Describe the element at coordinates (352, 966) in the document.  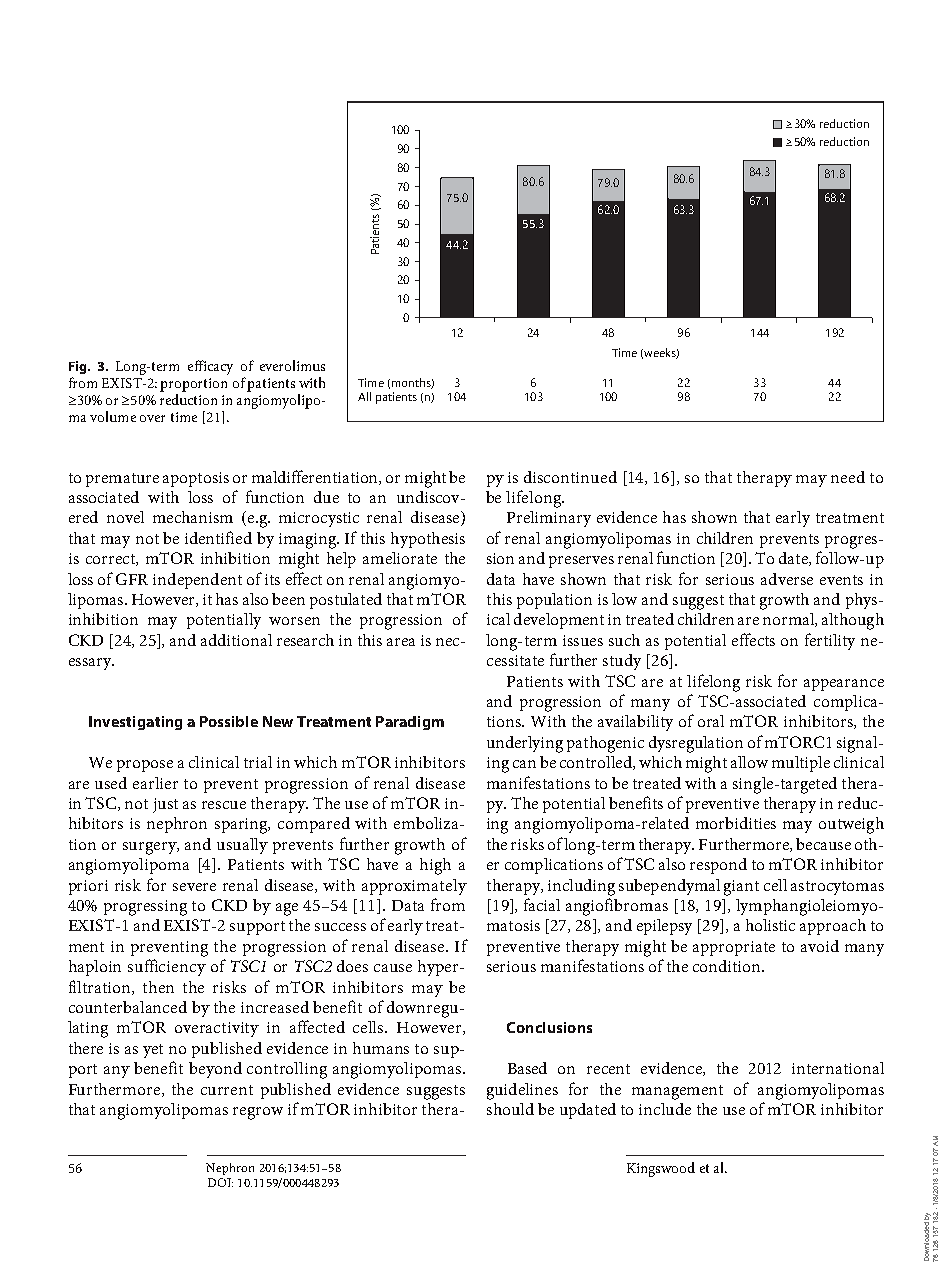
I see `does` at that location.
